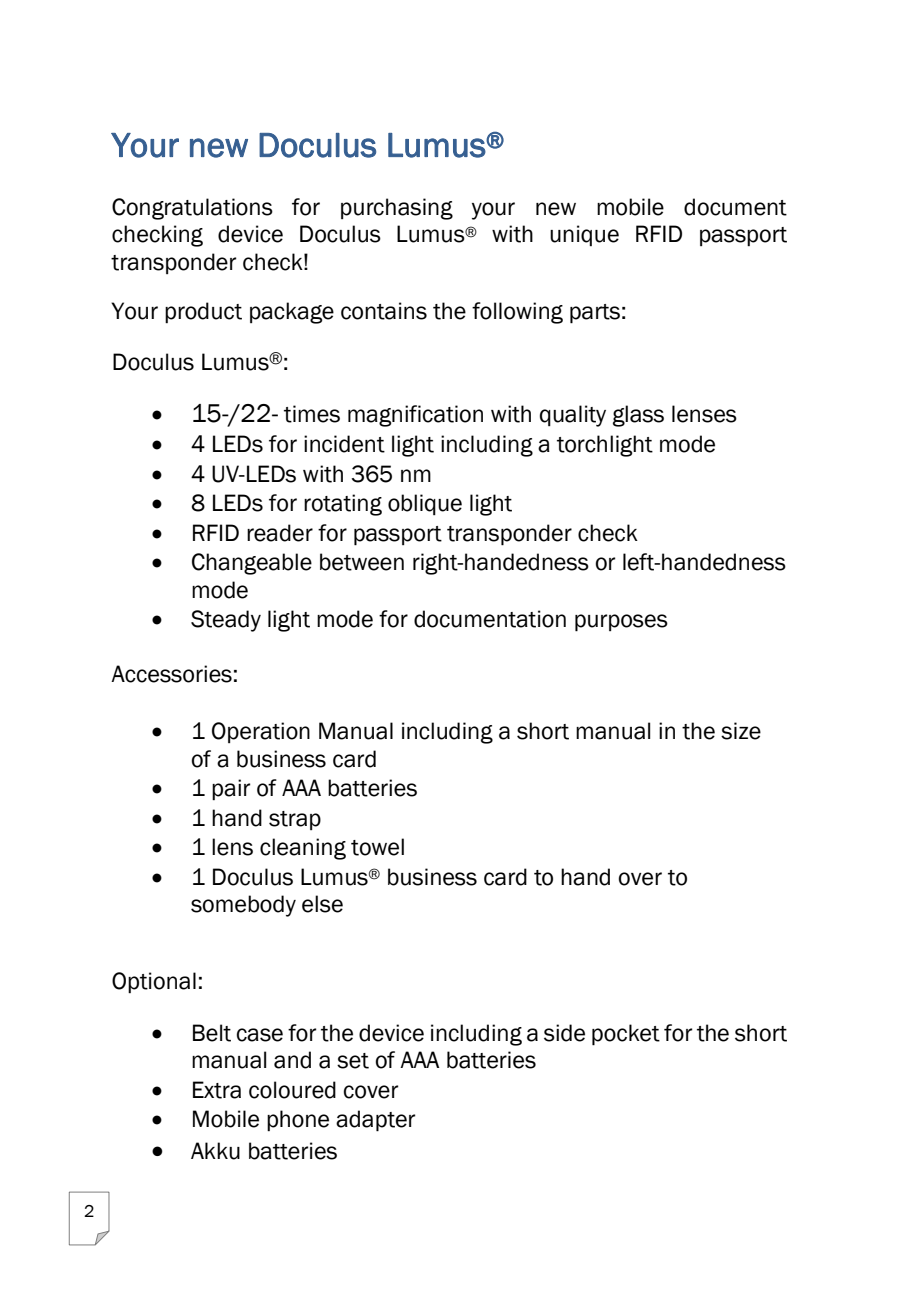 This screenshot has height=1308, width=924. I want to click on adapter, so click(376, 1121).
